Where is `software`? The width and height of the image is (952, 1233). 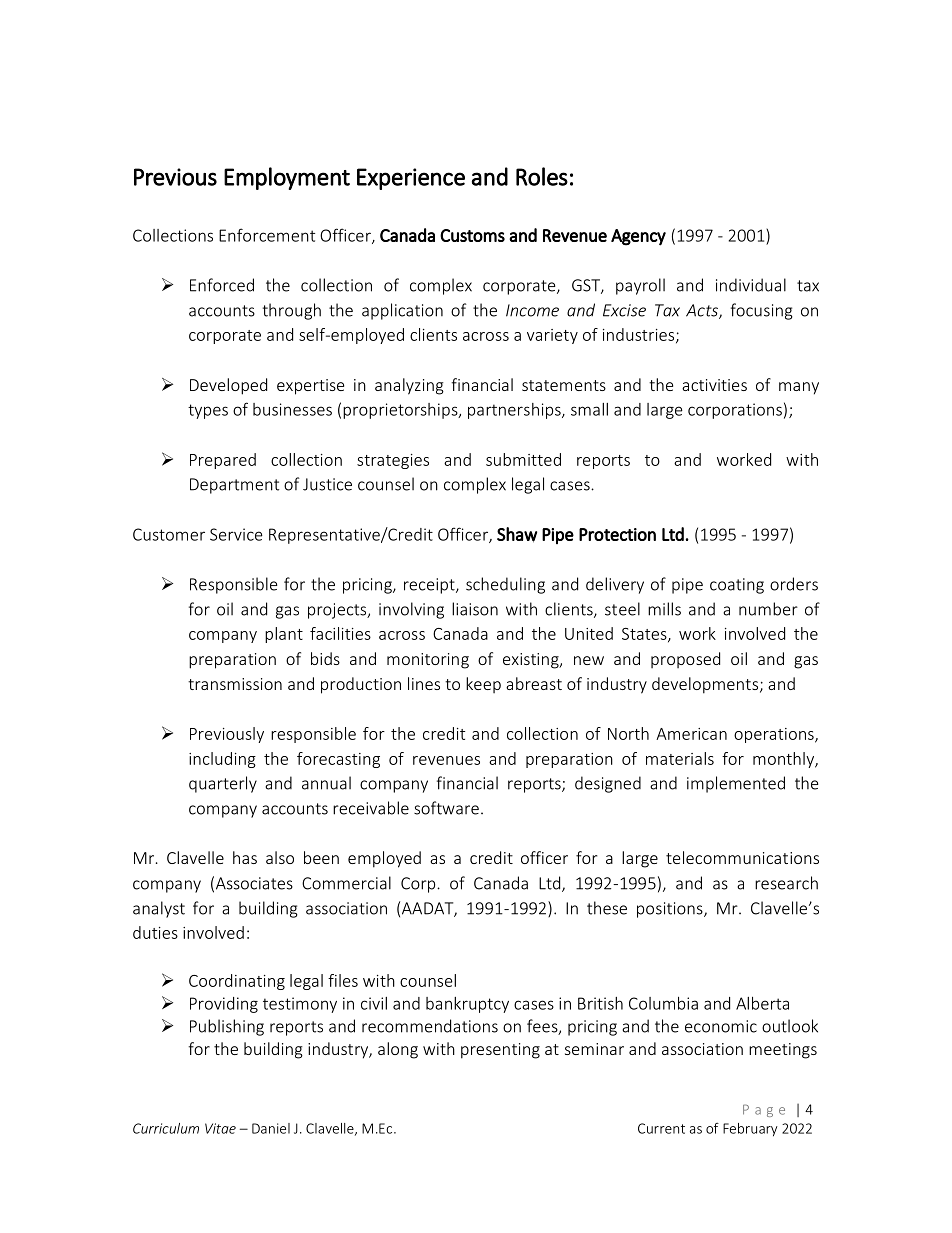 software is located at coordinates (446, 808).
